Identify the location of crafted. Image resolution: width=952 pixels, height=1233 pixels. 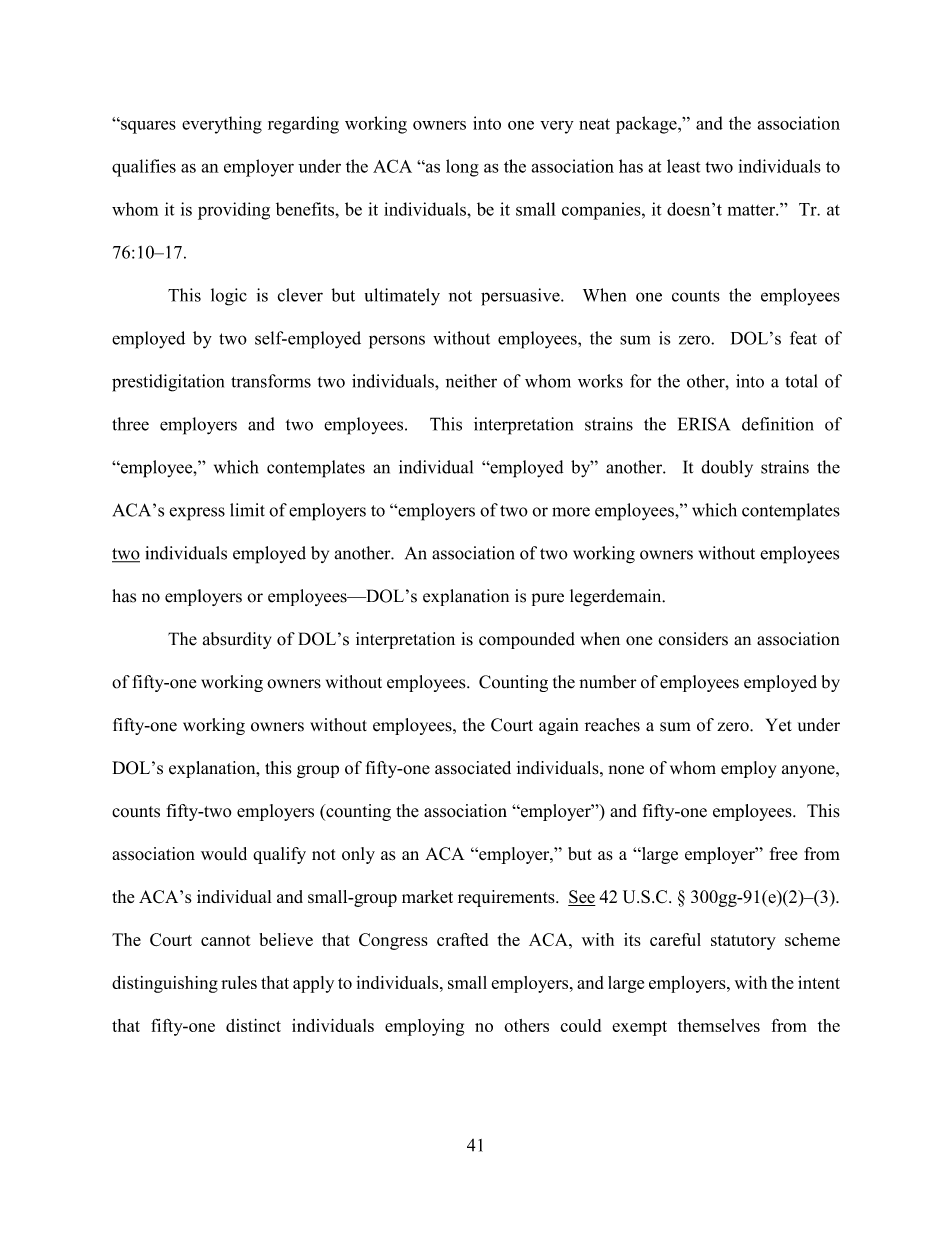
(462, 939).
